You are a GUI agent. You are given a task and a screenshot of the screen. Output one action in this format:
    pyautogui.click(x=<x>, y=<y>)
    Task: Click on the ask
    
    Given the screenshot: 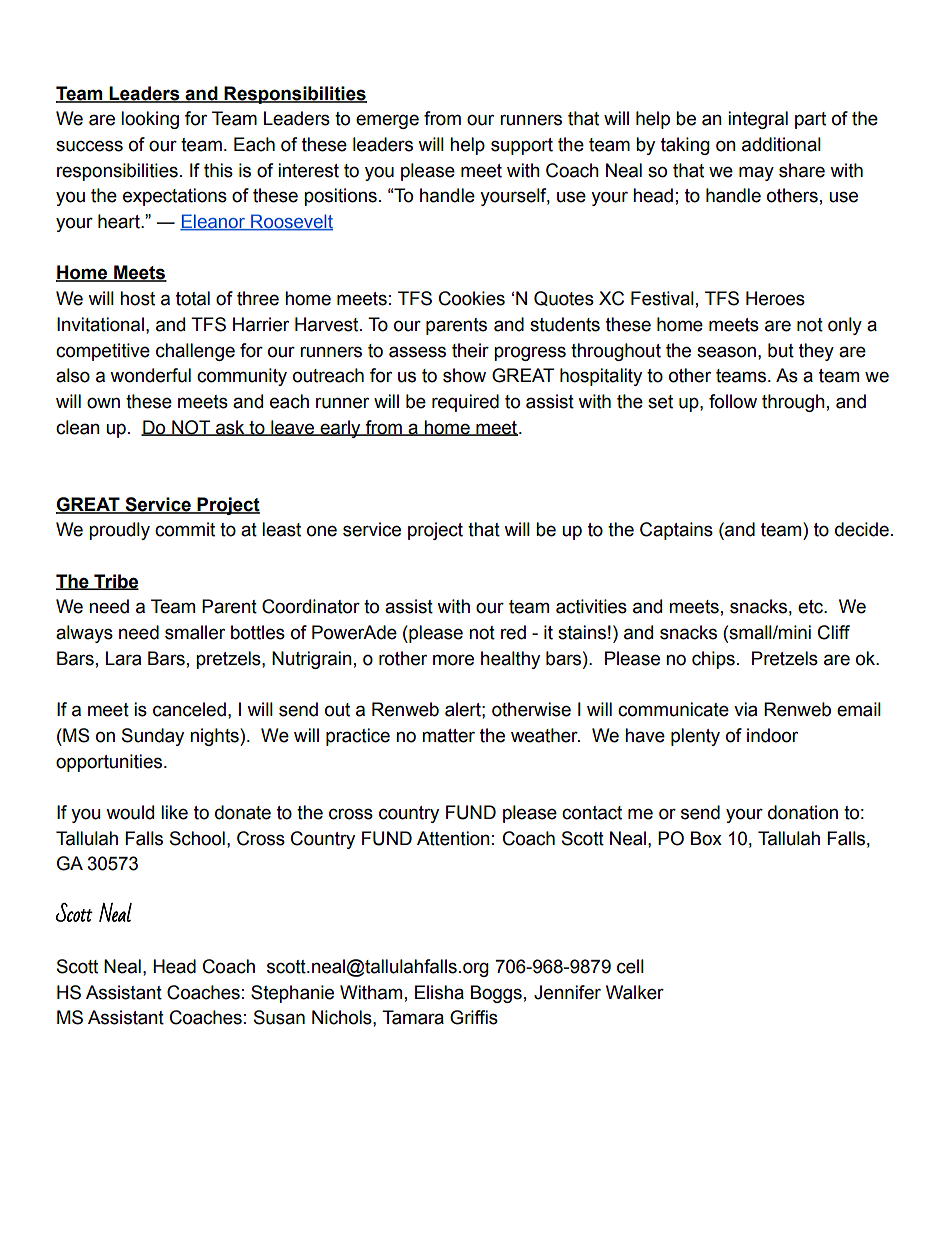 What is the action you would take?
    pyautogui.click(x=230, y=428)
